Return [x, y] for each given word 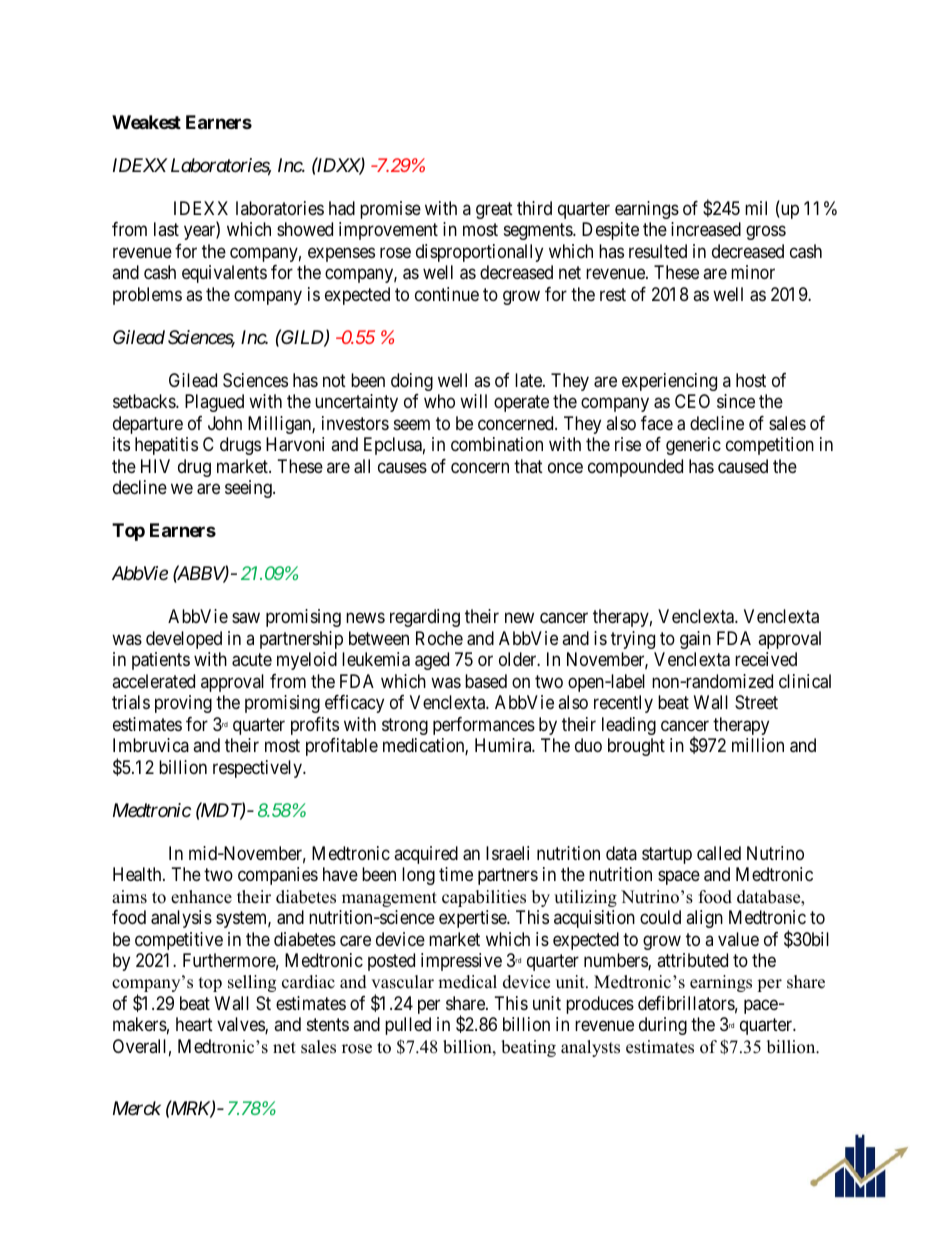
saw [246, 618]
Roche [439, 638]
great [494, 210]
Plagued [214, 403]
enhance [201, 897]
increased [706, 229]
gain [695, 640]
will [473, 401]
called [719, 853]
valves [241, 1025]
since [736, 401]
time [456, 874]
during [663, 1026]
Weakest [146, 122]
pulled [408, 1026]
